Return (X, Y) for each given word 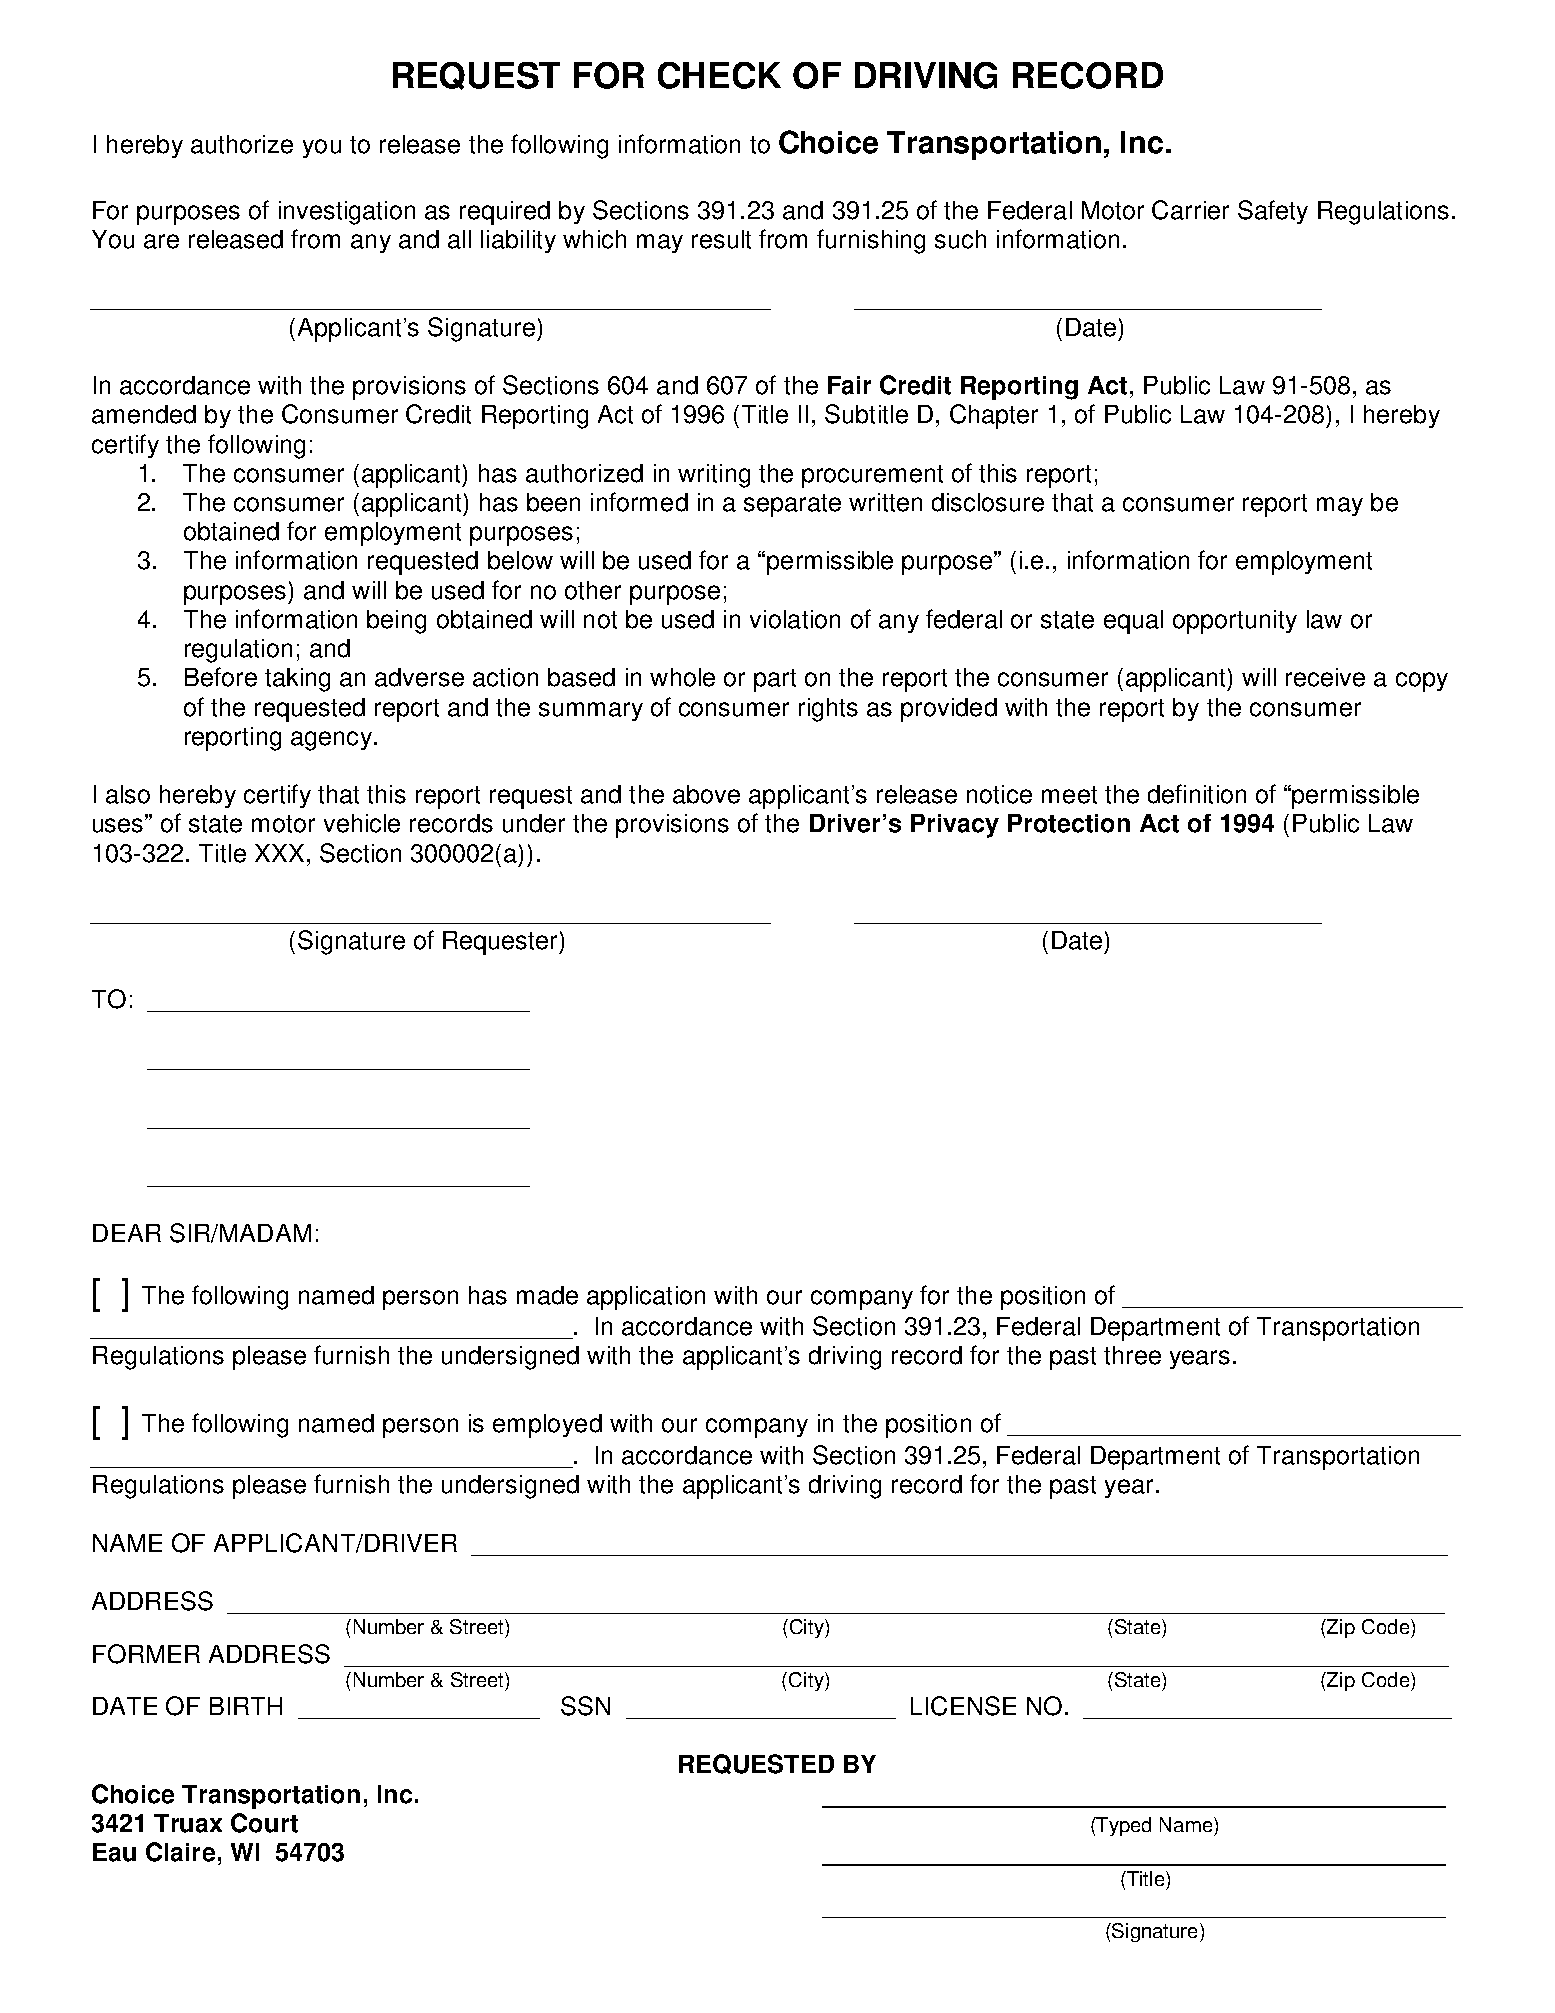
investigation (347, 213)
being (396, 622)
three (1132, 1355)
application (646, 1298)
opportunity (1235, 622)
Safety (1273, 212)
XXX (279, 853)
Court (264, 1823)
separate (792, 505)
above (706, 794)
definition (1197, 794)
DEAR (127, 1233)
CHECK (719, 75)
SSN (585, 1706)
